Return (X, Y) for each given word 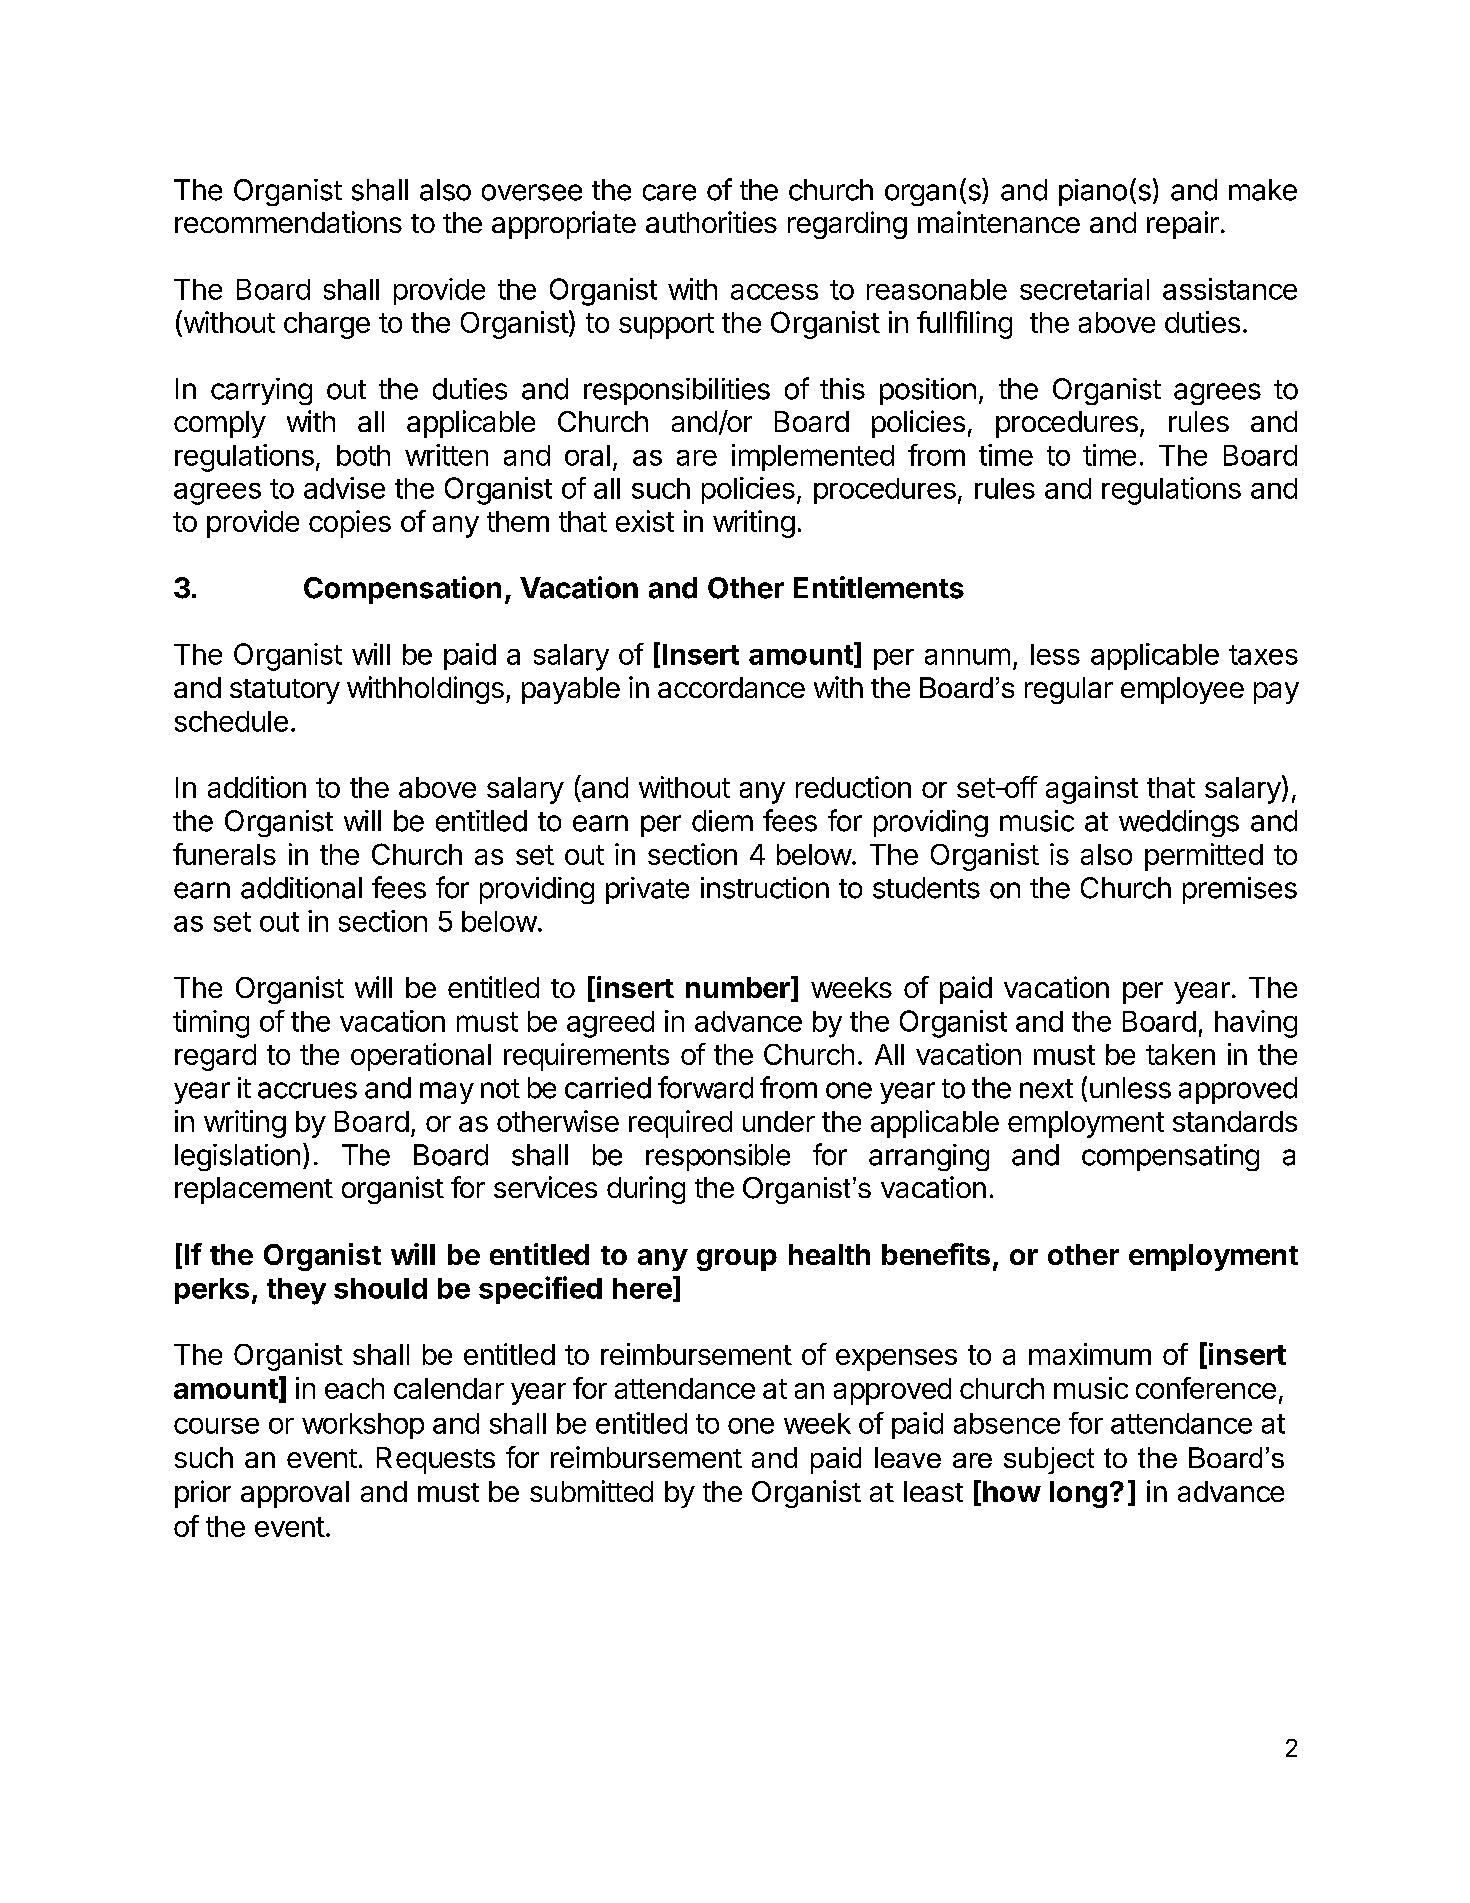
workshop (363, 1426)
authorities (711, 222)
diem (722, 821)
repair (1183, 225)
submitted (591, 1491)
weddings (1179, 823)
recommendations (288, 222)
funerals (224, 854)
